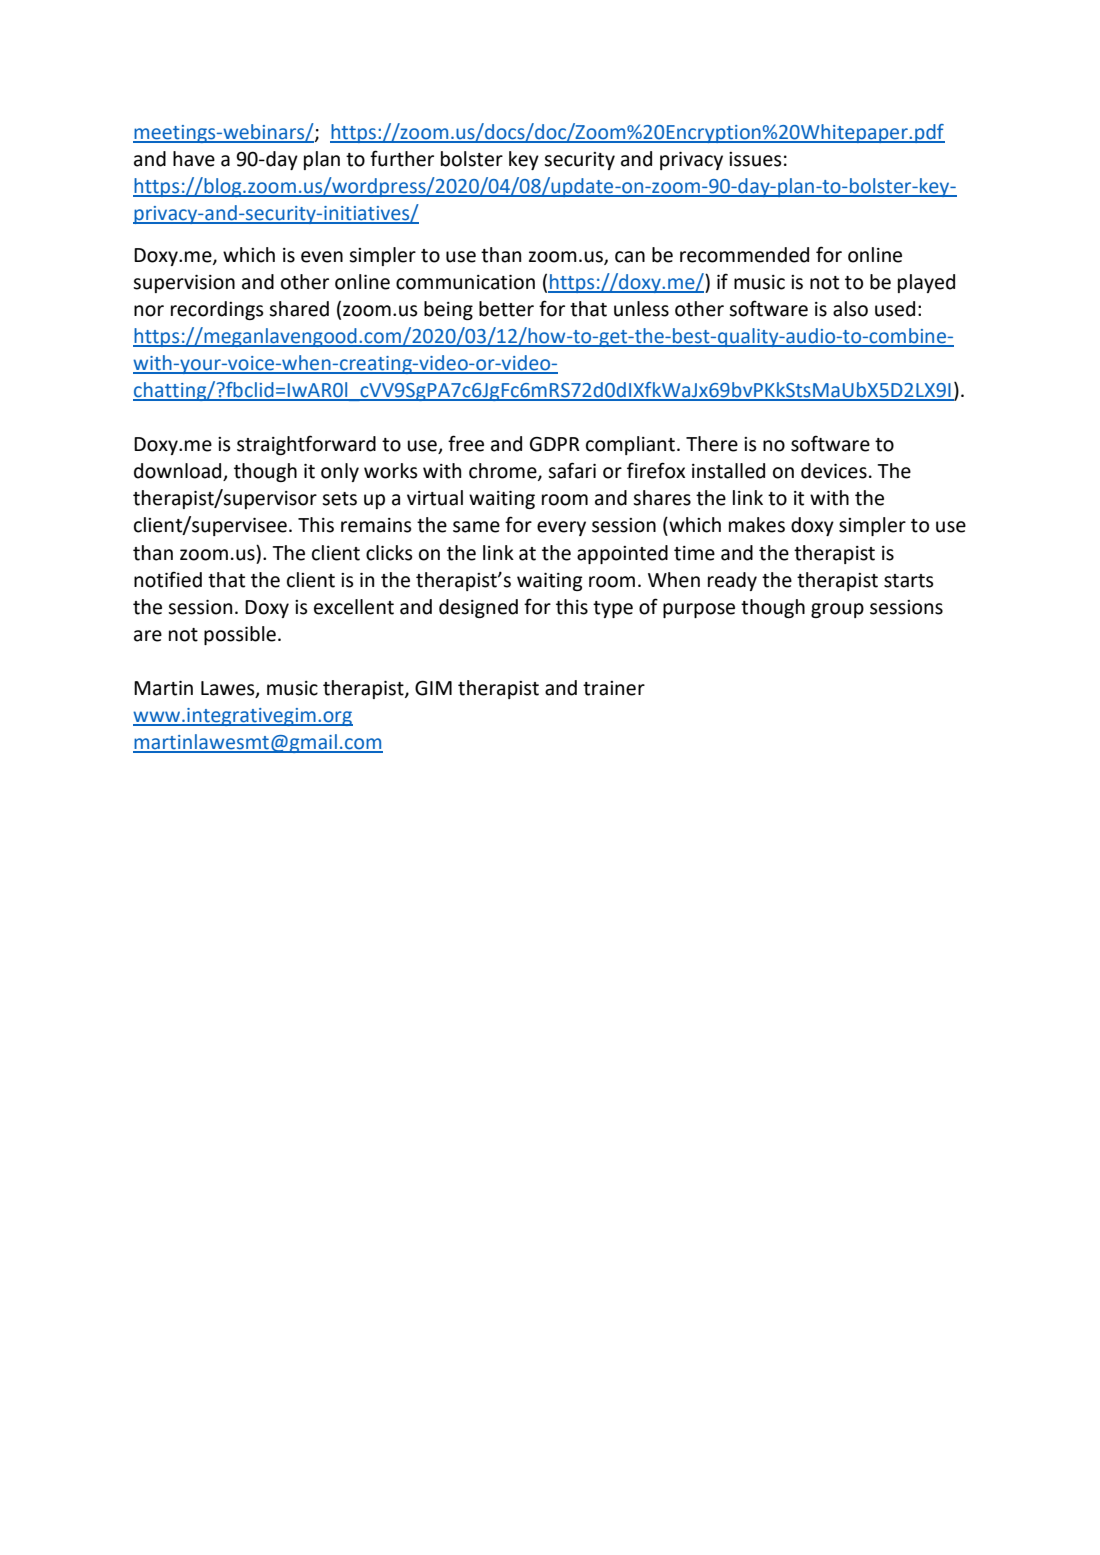 The height and width of the document is (1555, 1100). I want to click on group, so click(837, 610).
